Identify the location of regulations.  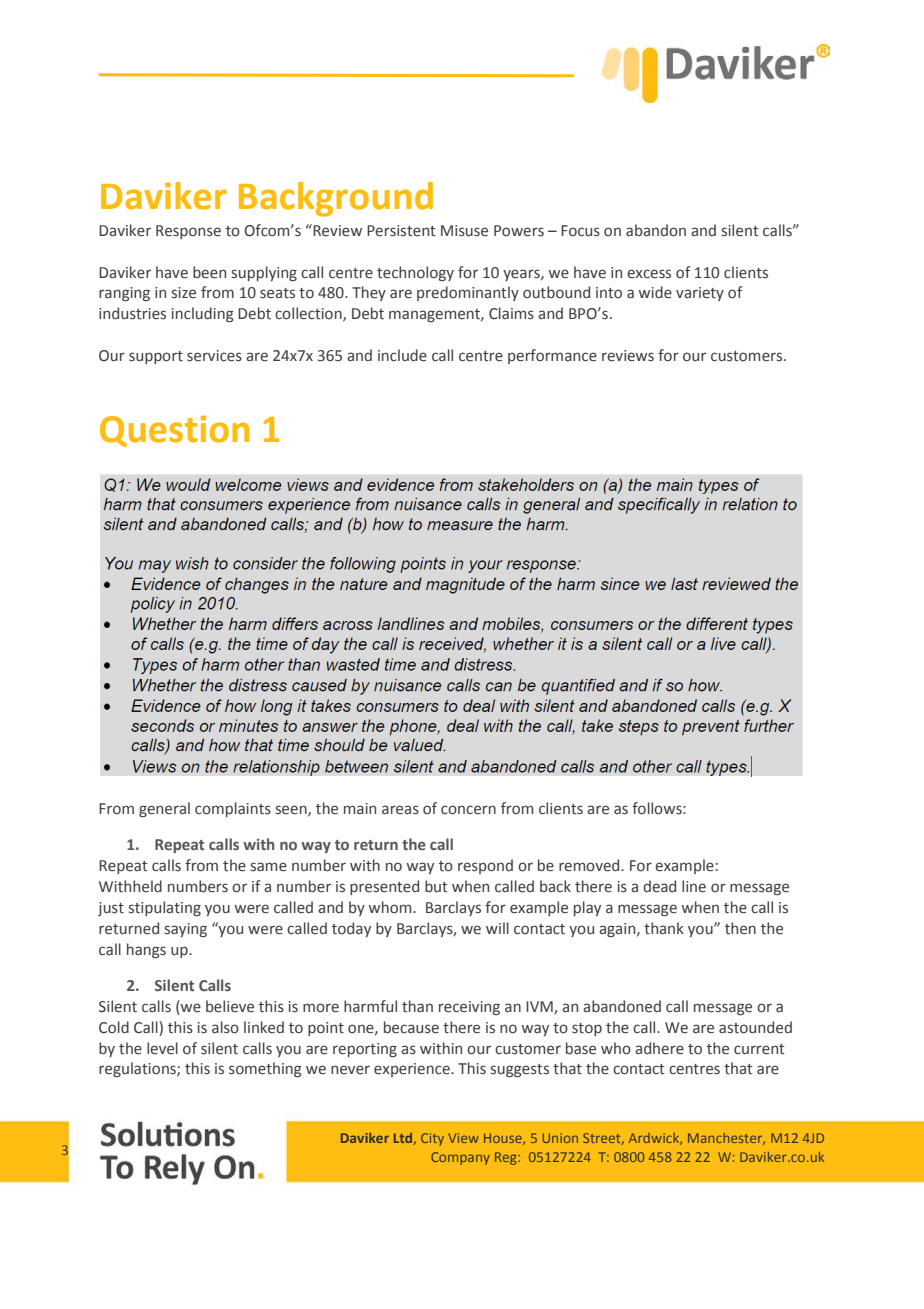
(138, 1069).
